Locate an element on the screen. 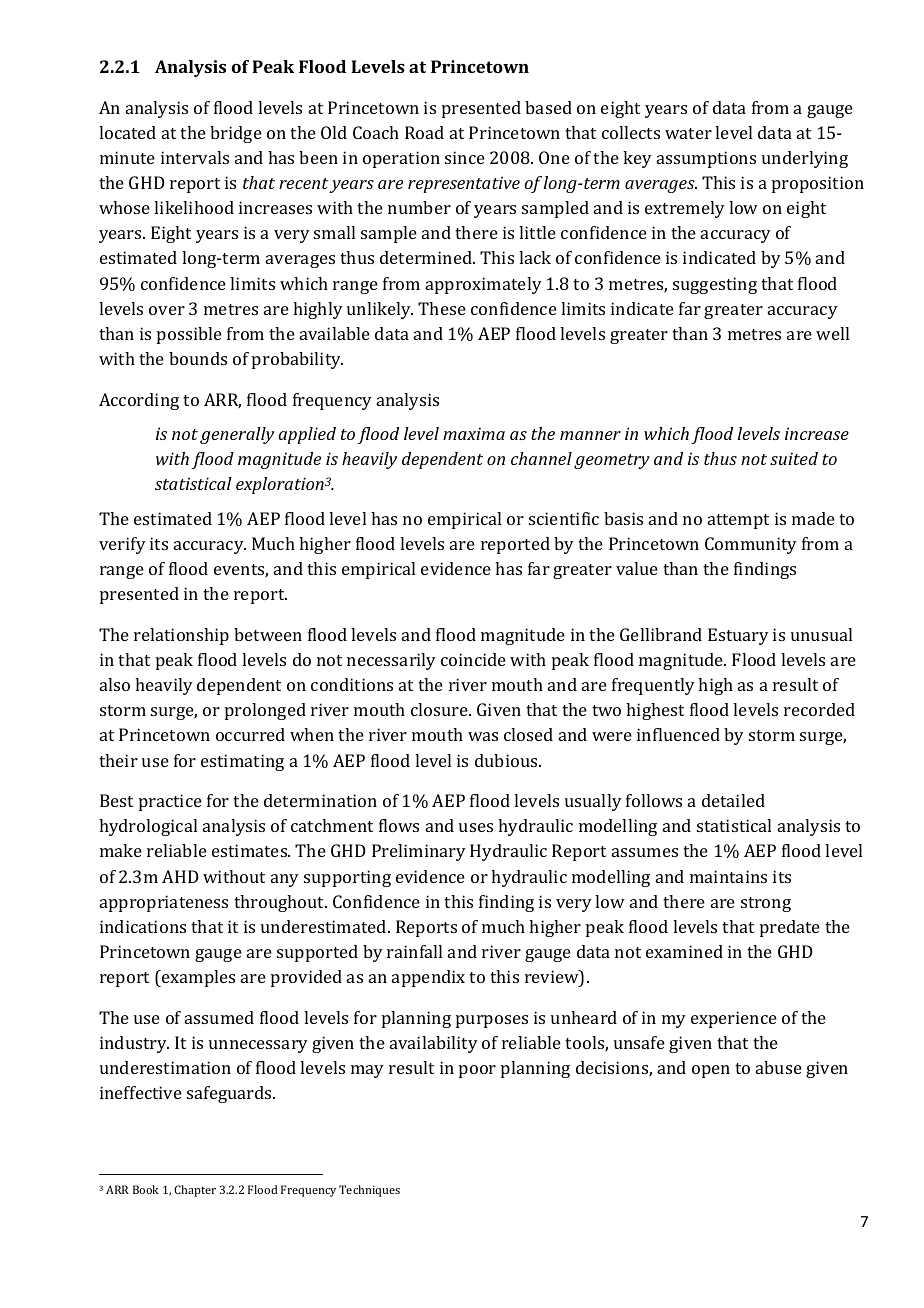  scientific is located at coordinates (564, 518).
